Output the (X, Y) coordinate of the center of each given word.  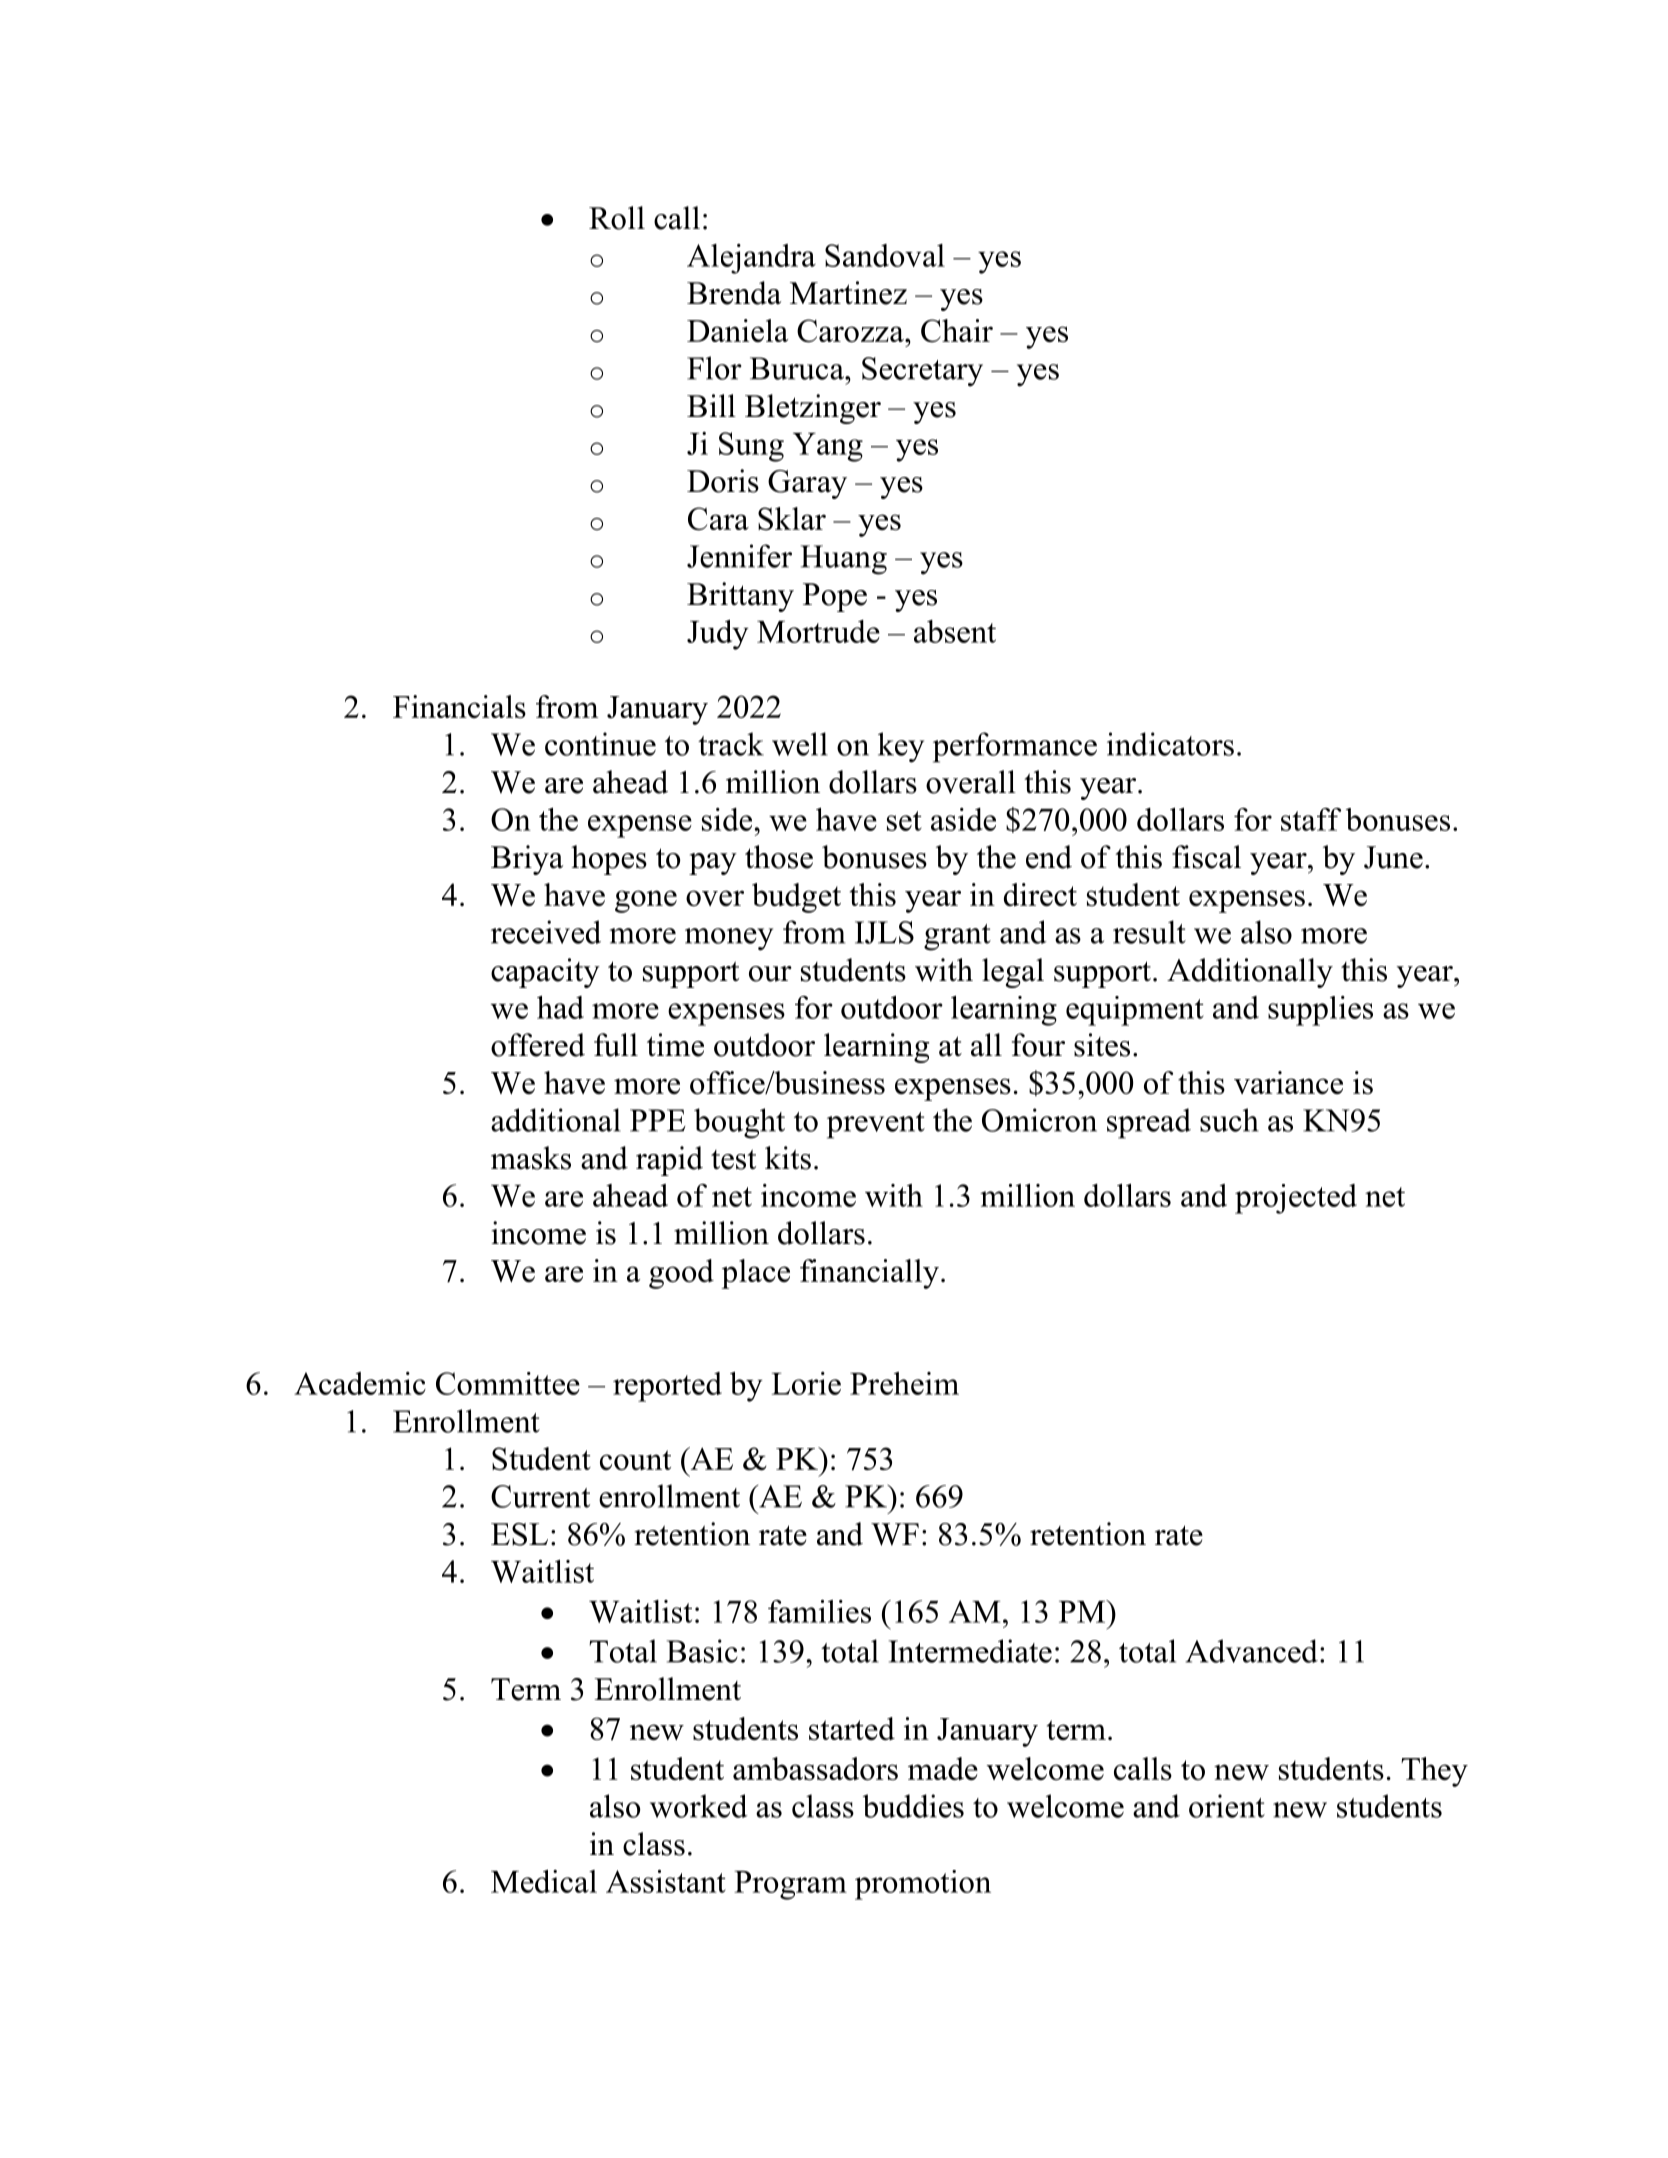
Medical (544, 1881)
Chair (957, 331)
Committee (508, 1383)
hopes (609, 860)
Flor (714, 368)
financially (869, 1274)
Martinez (848, 293)
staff (1311, 819)
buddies (913, 1806)
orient (1227, 1806)
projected (1296, 1199)
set (904, 821)
